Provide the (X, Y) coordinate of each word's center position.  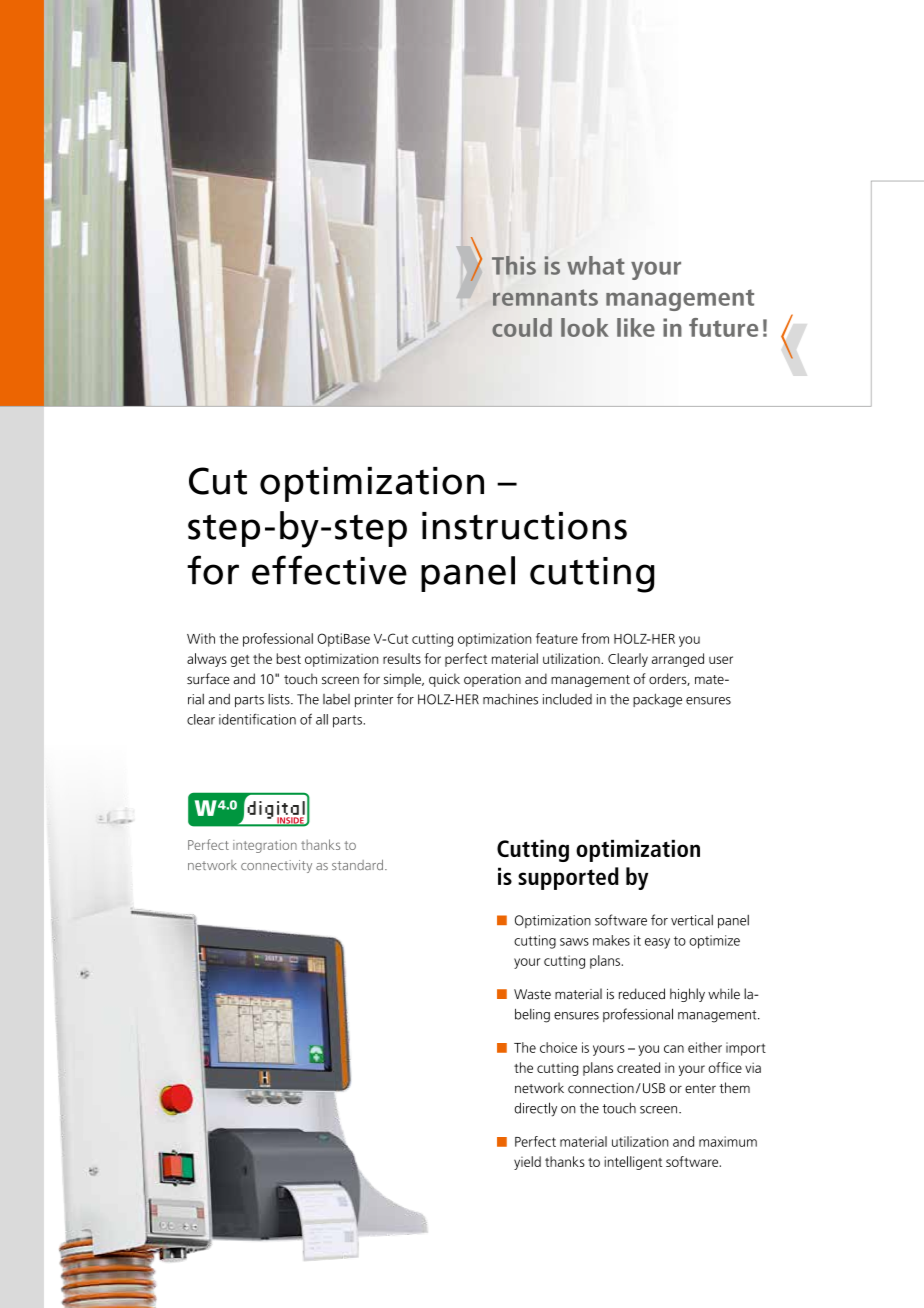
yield (527, 1163)
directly (536, 1109)
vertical (692, 920)
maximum (728, 1141)
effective (329, 570)
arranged (678, 660)
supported (568, 878)
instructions (524, 526)
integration (265, 846)
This (514, 265)
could (522, 327)
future (723, 327)
